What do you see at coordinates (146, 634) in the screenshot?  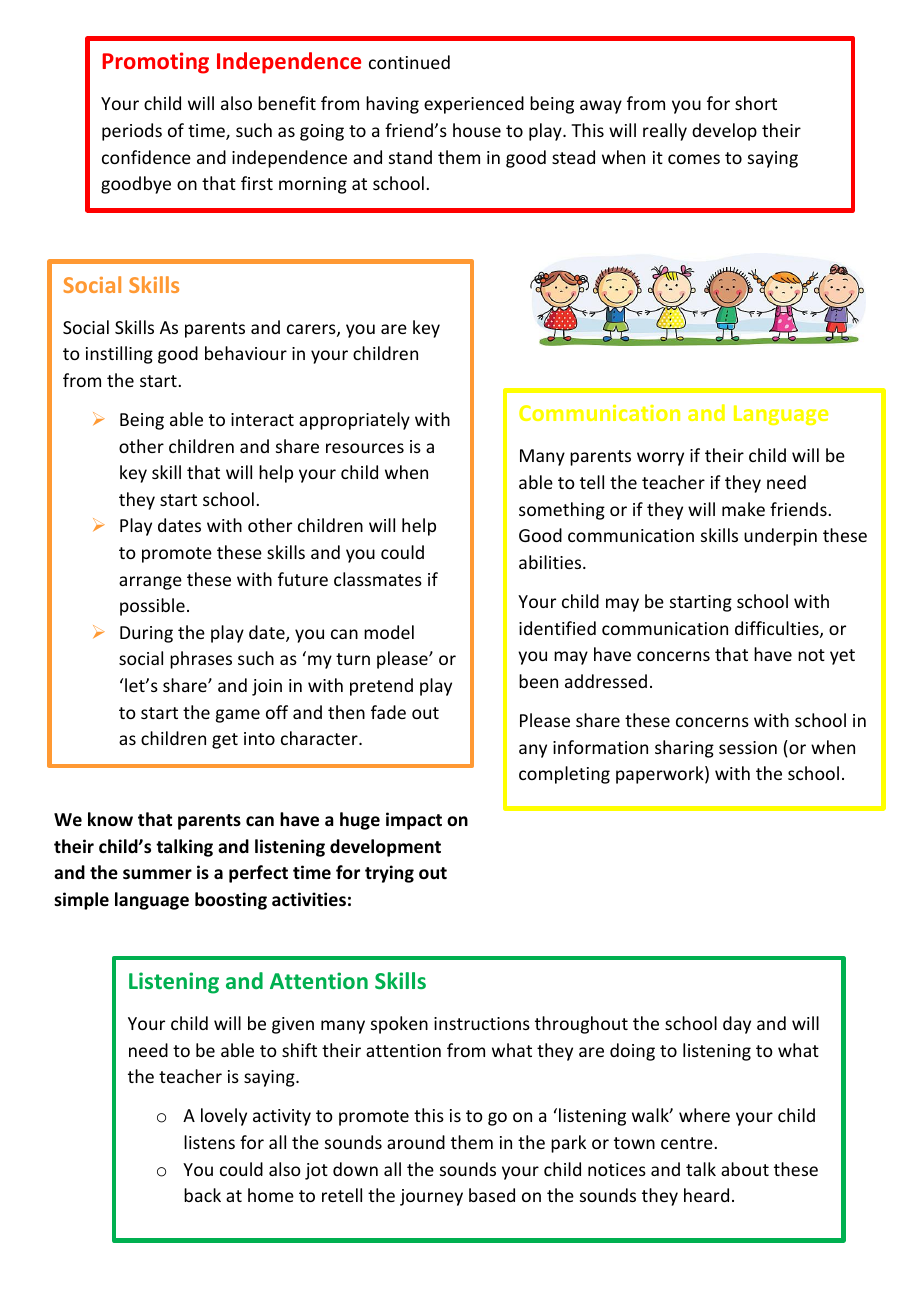 I see `During` at bounding box center [146, 634].
